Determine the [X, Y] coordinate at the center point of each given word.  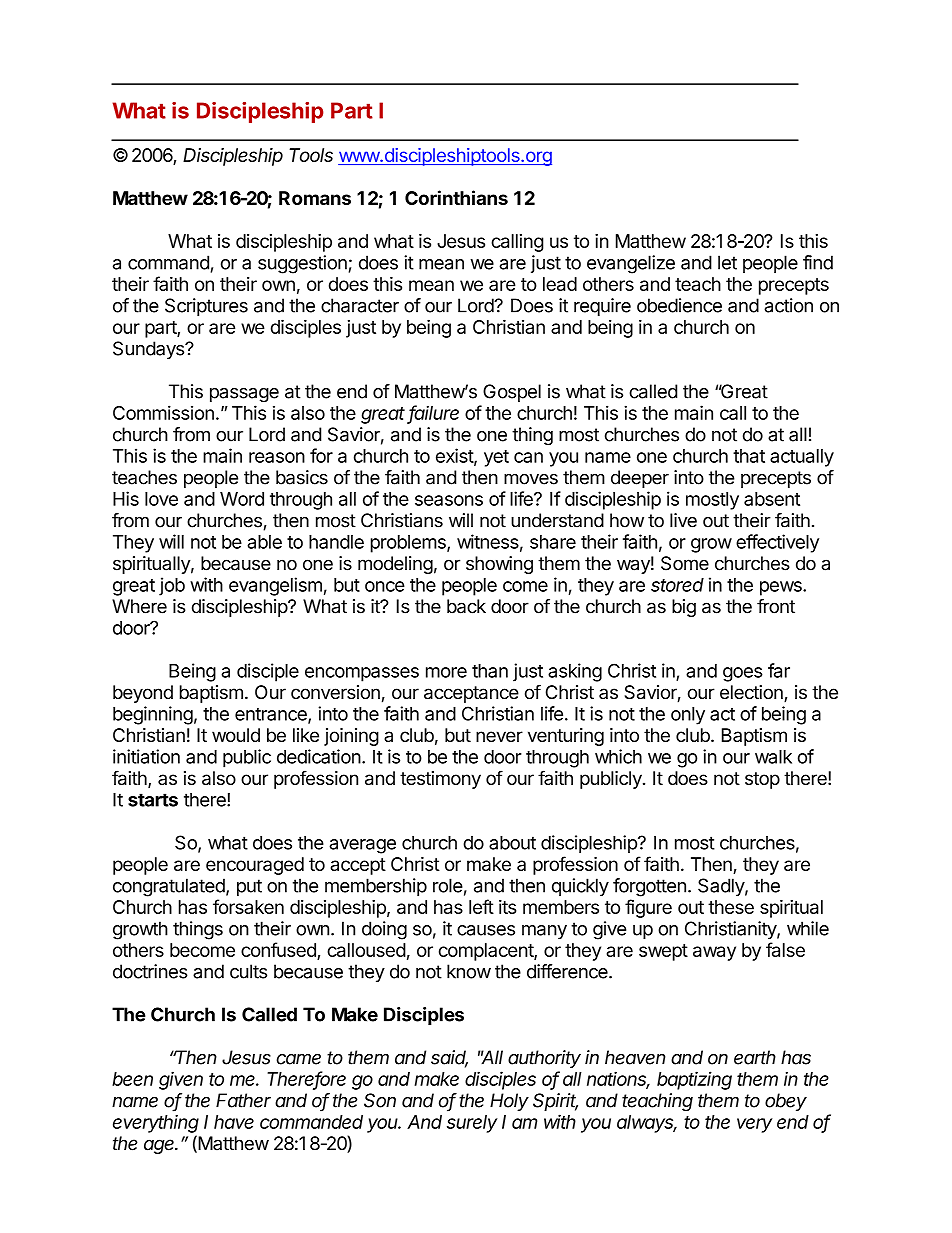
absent [772, 499]
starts [153, 800]
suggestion [302, 264]
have [234, 1122]
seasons [449, 500]
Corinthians [456, 197]
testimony [440, 780]
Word [242, 499]
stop [762, 780]
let [727, 262]
